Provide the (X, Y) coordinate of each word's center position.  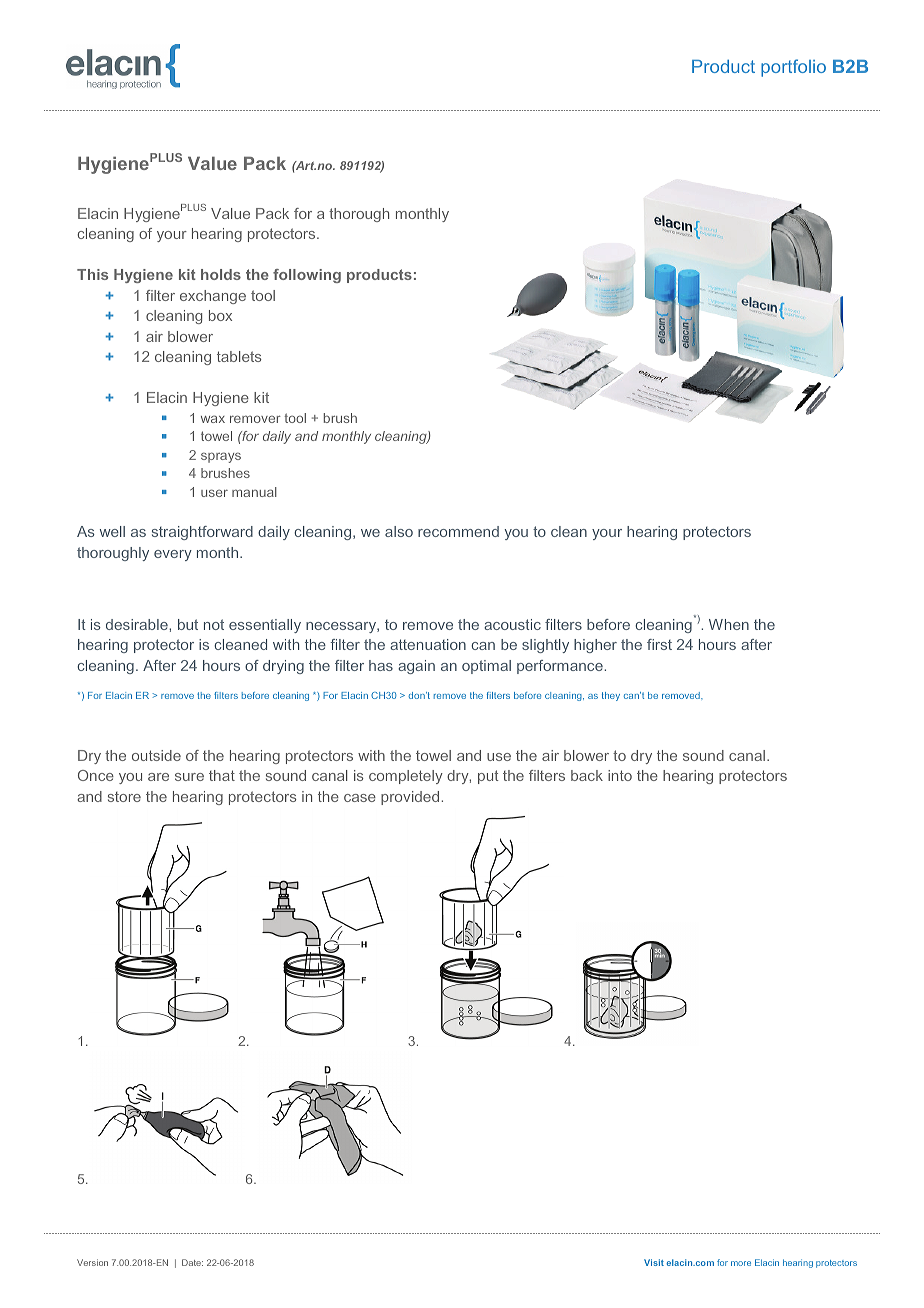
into (620, 775)
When (729, 624)
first (659, 644)
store (124, 797)
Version (92, 1262)
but (188, 624)
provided (411, 798)
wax (213, 419)
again (416, 667)
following (307, 276)
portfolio (793, 68)
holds (221, 274)
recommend (458, 531)
